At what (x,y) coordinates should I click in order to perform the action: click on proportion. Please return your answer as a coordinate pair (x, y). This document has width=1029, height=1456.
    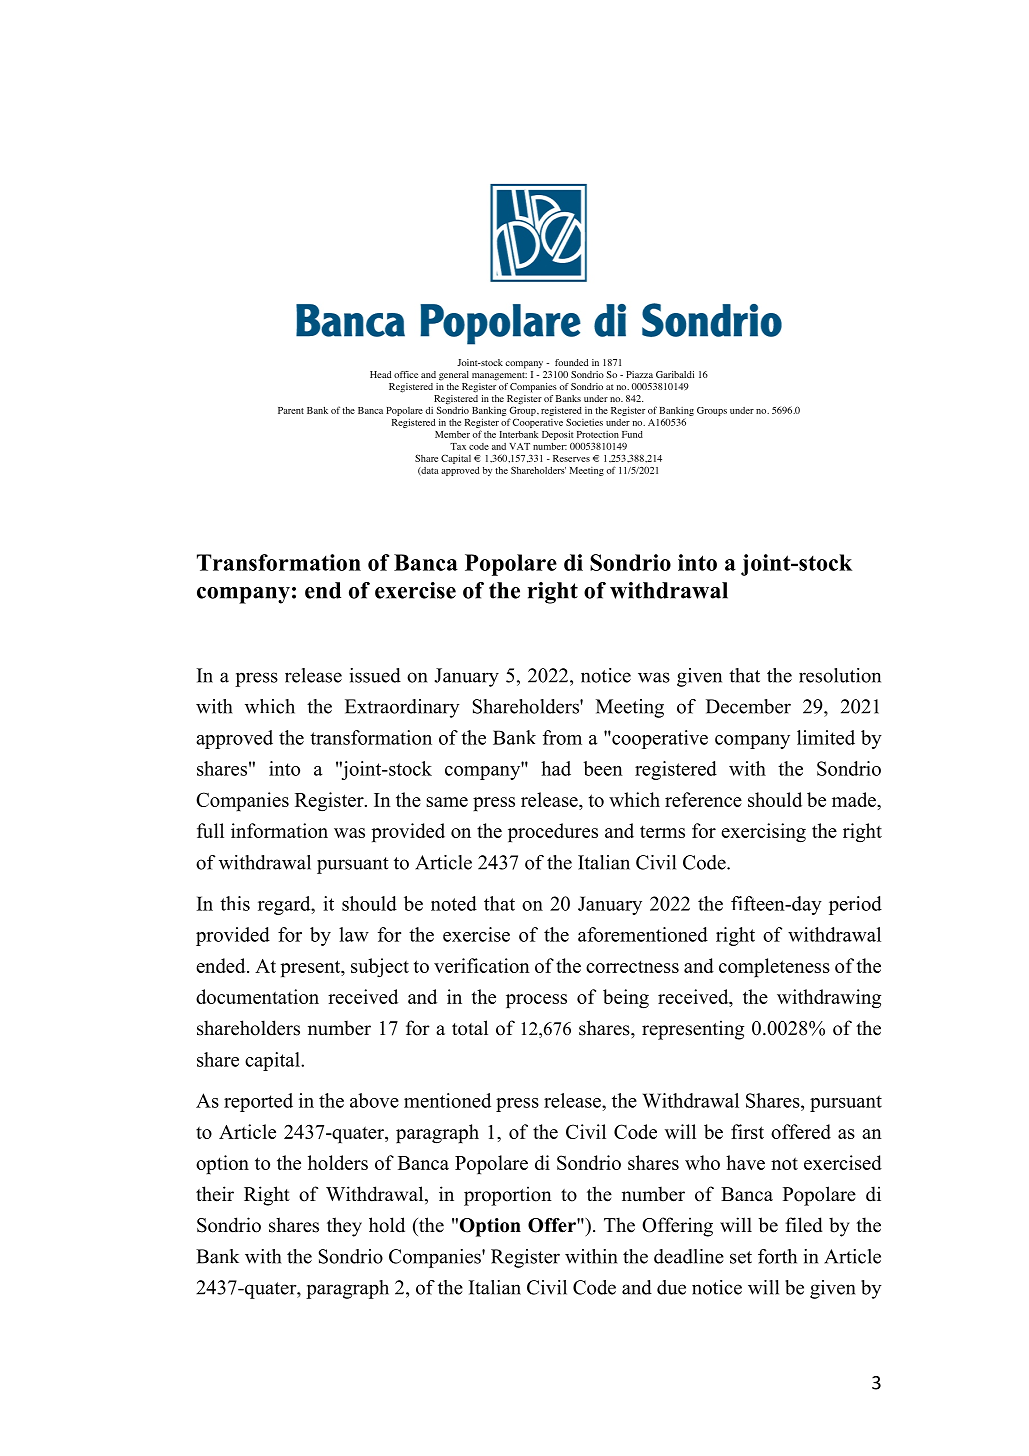
    Looking at the image, I should click on (508, 1196).
